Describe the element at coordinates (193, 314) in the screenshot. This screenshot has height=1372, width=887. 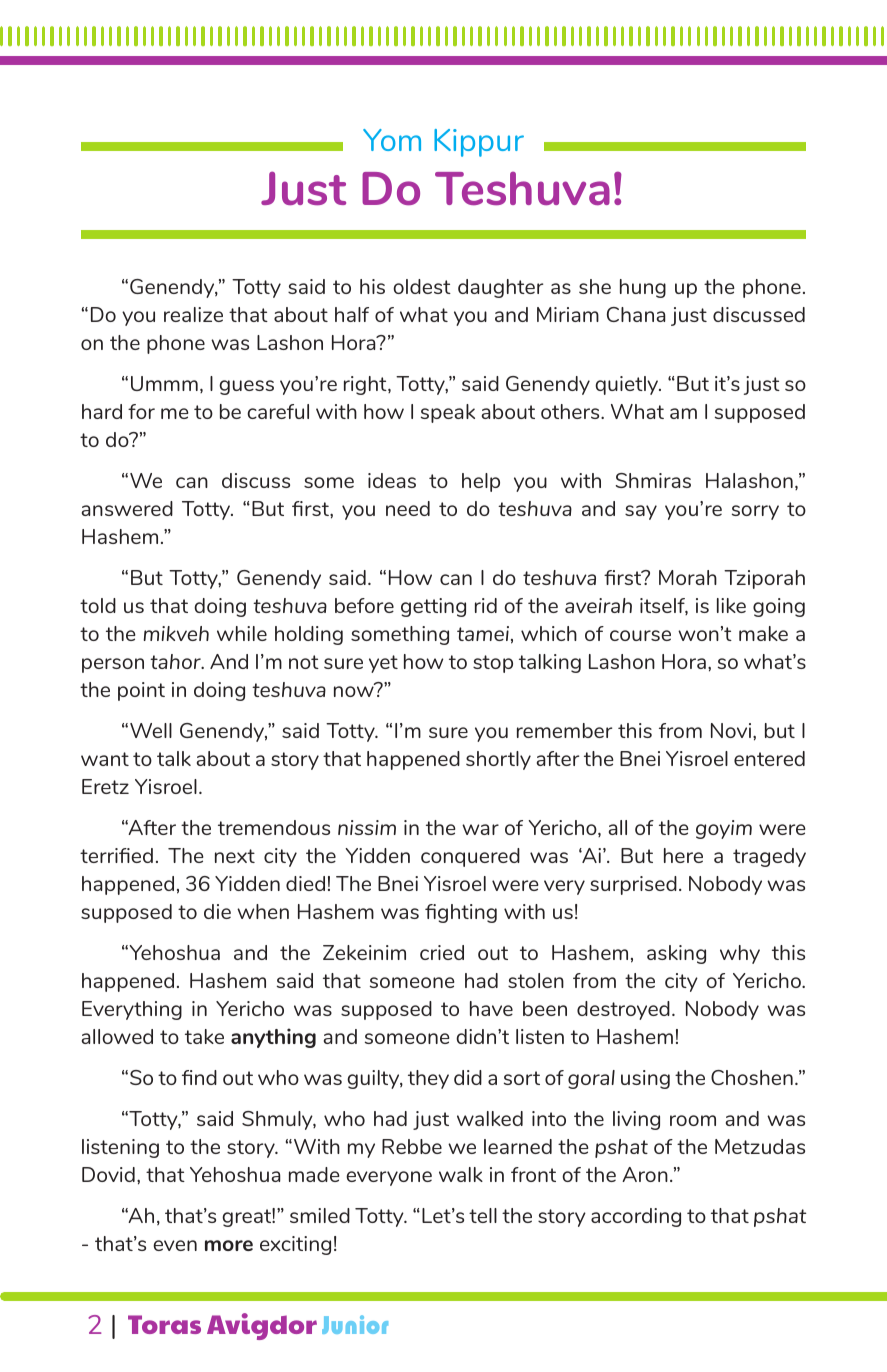
I see `realize` at that location.
